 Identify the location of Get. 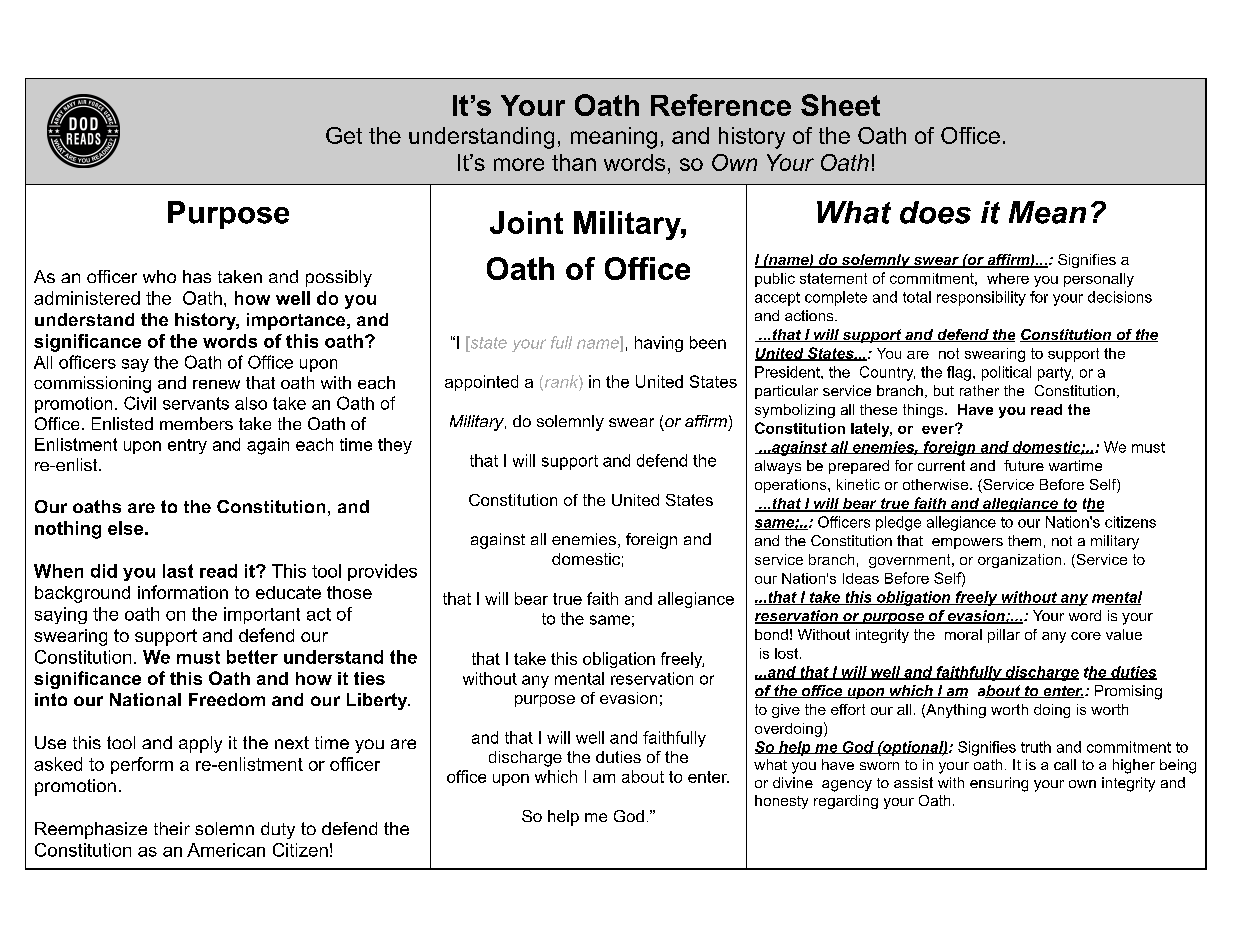
(344, 135).
